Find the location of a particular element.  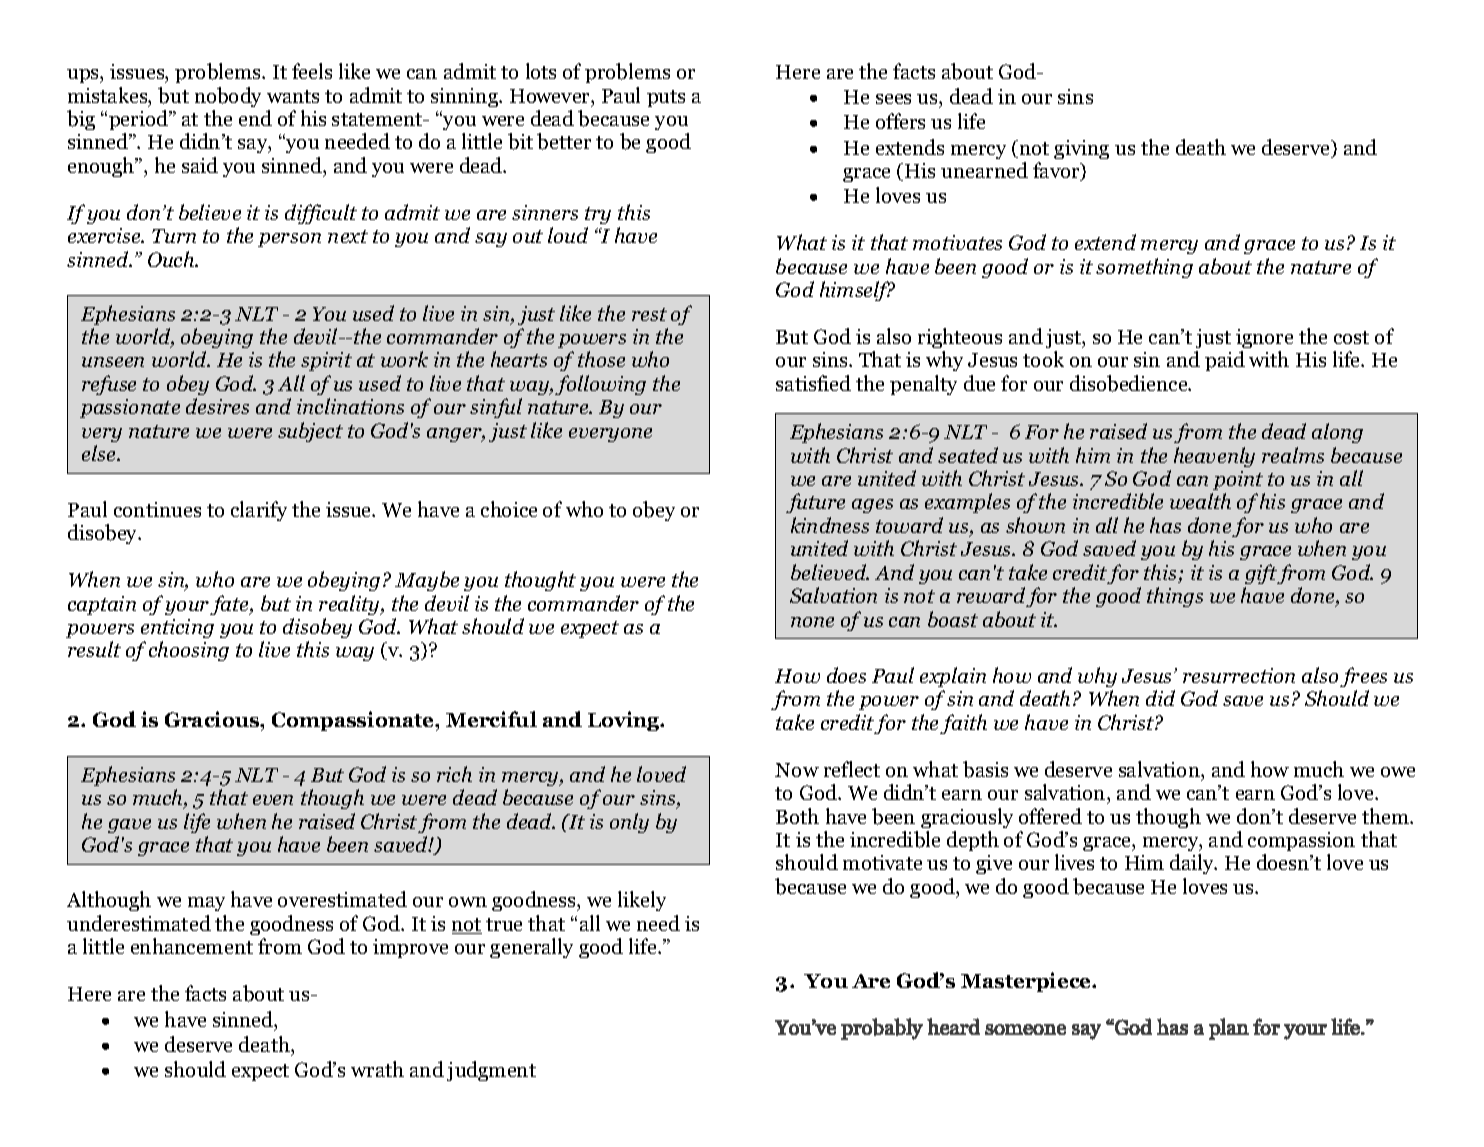

puts is located at coordinates (666, 98).
